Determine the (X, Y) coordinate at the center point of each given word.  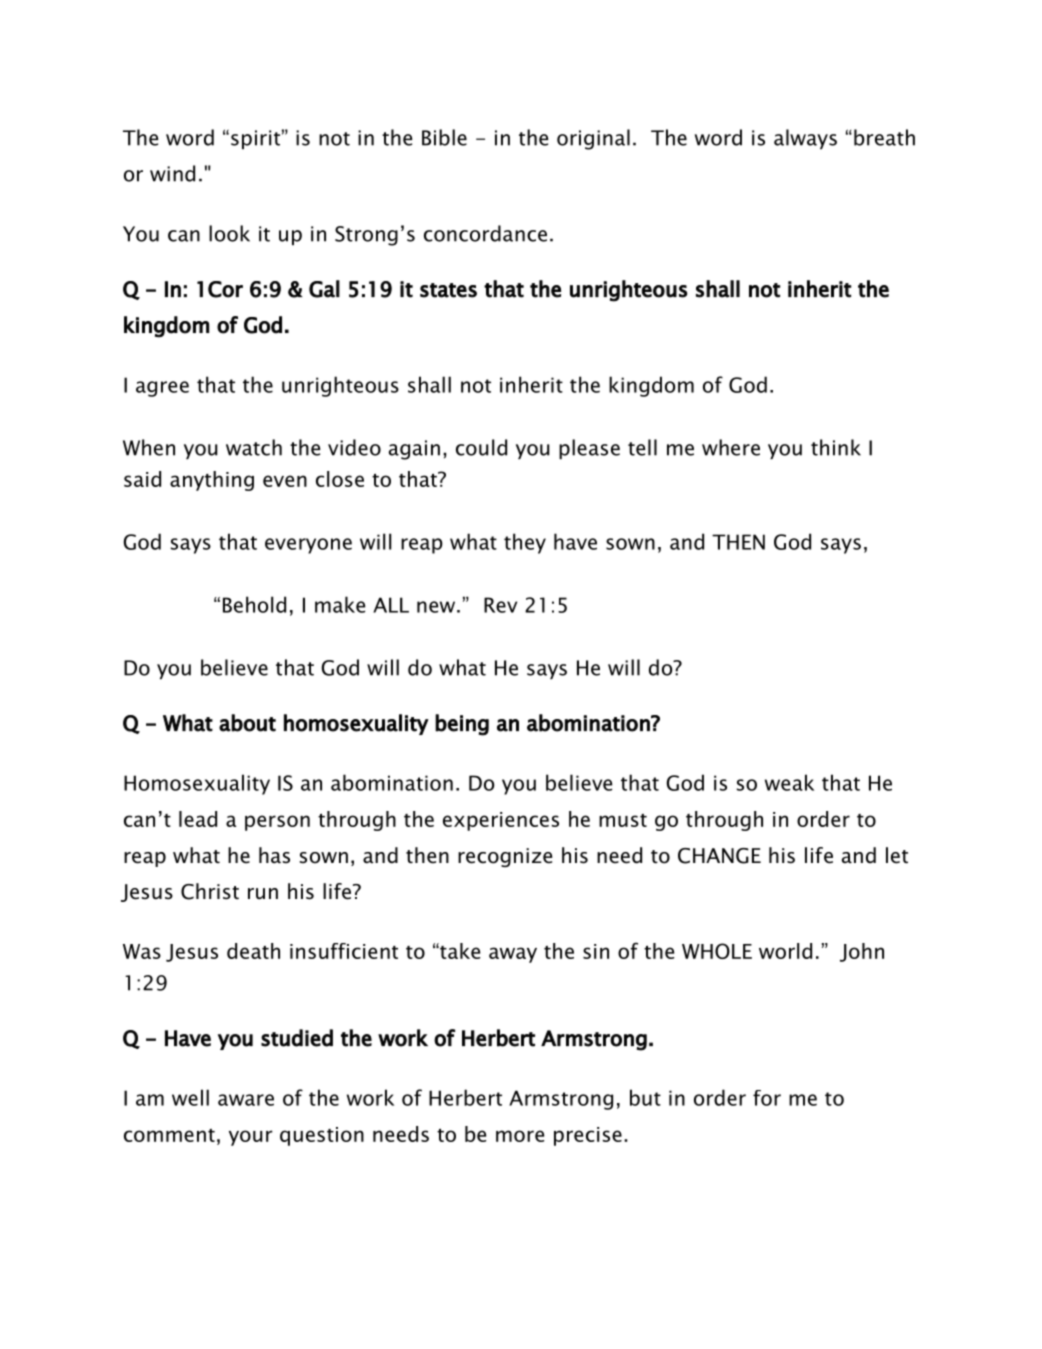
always (805, 139)
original (593, 139)
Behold (254, 604)
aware (246, 1100)
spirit (255, 139)
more (520, 1136)
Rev (500, 605)
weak (789, 782)
